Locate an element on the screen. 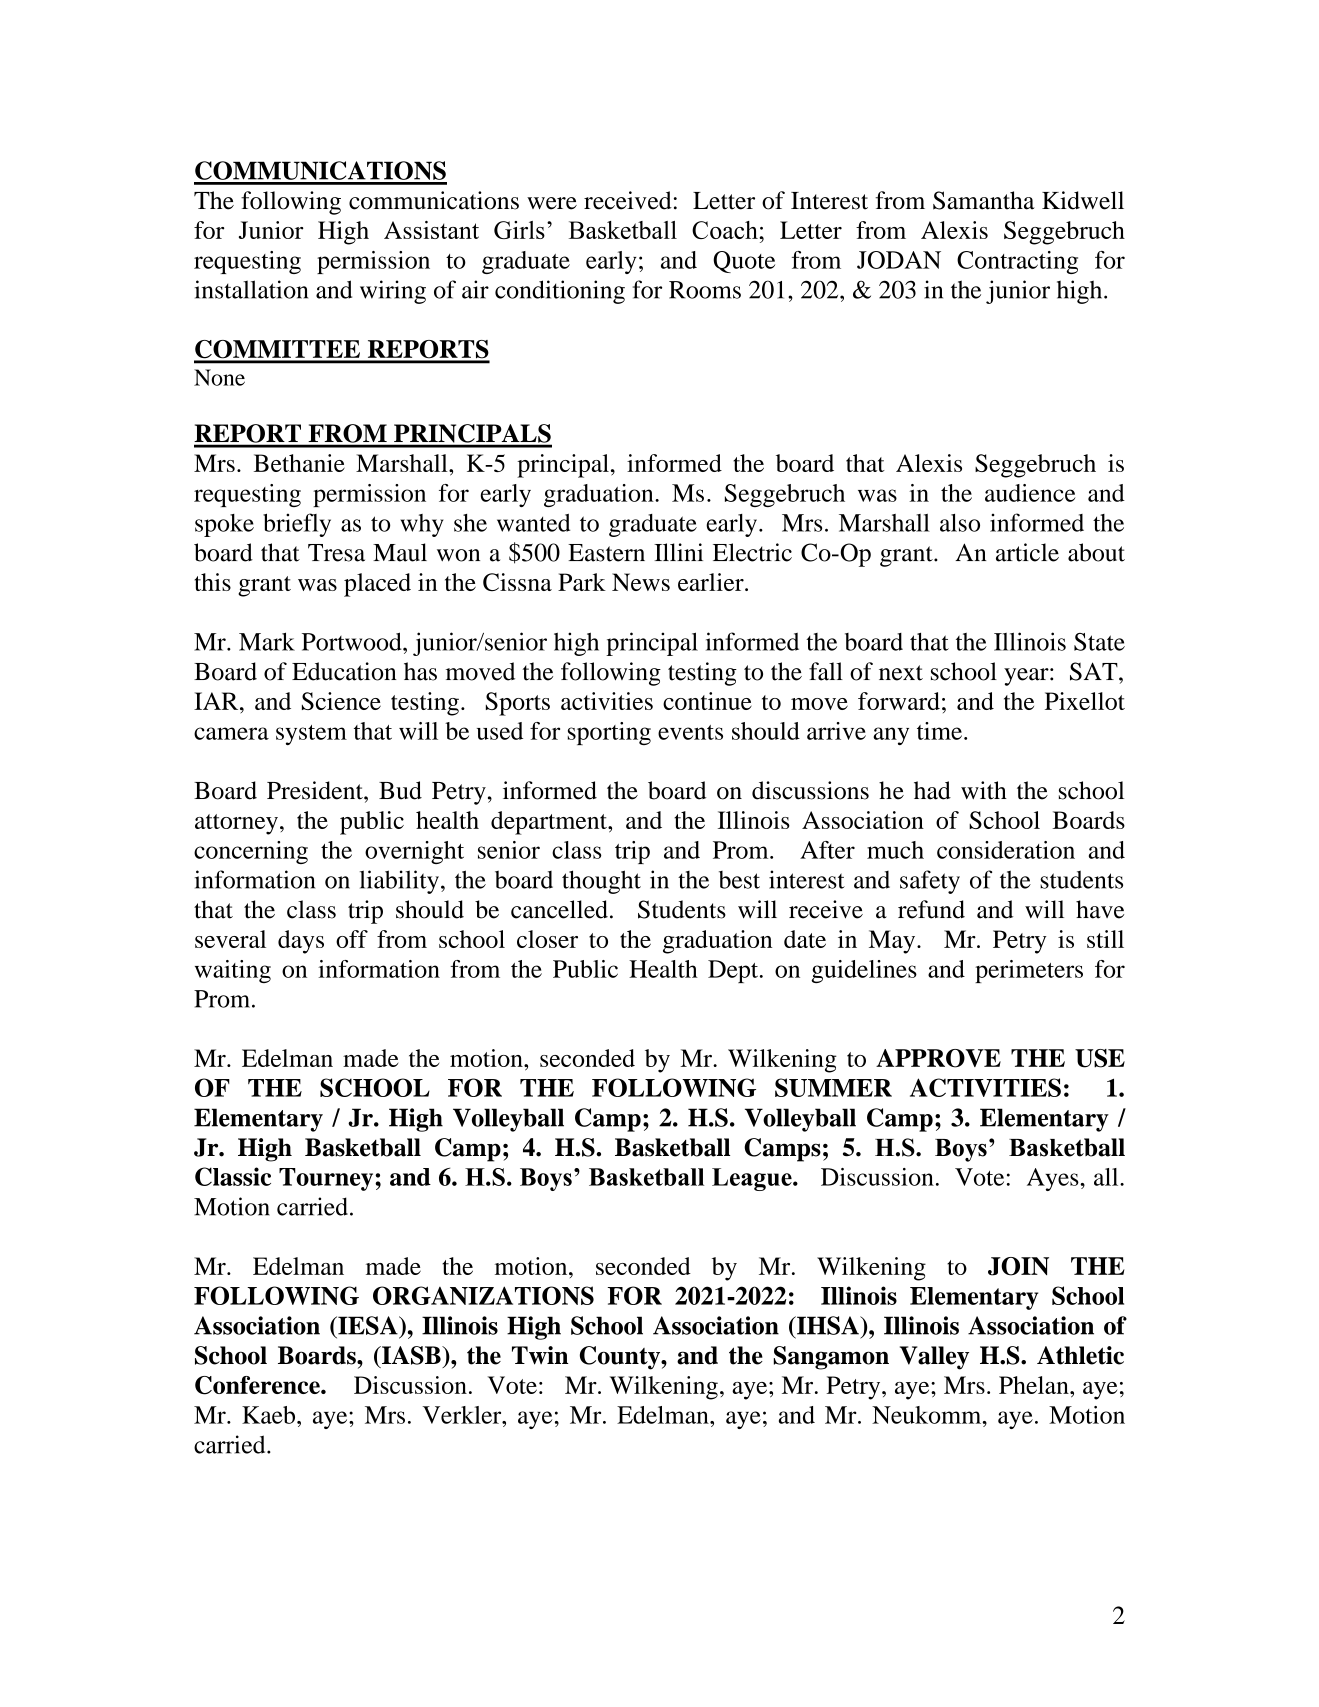 The image size is (1319, 1707). Dept is located at coordinates (734, 971).
